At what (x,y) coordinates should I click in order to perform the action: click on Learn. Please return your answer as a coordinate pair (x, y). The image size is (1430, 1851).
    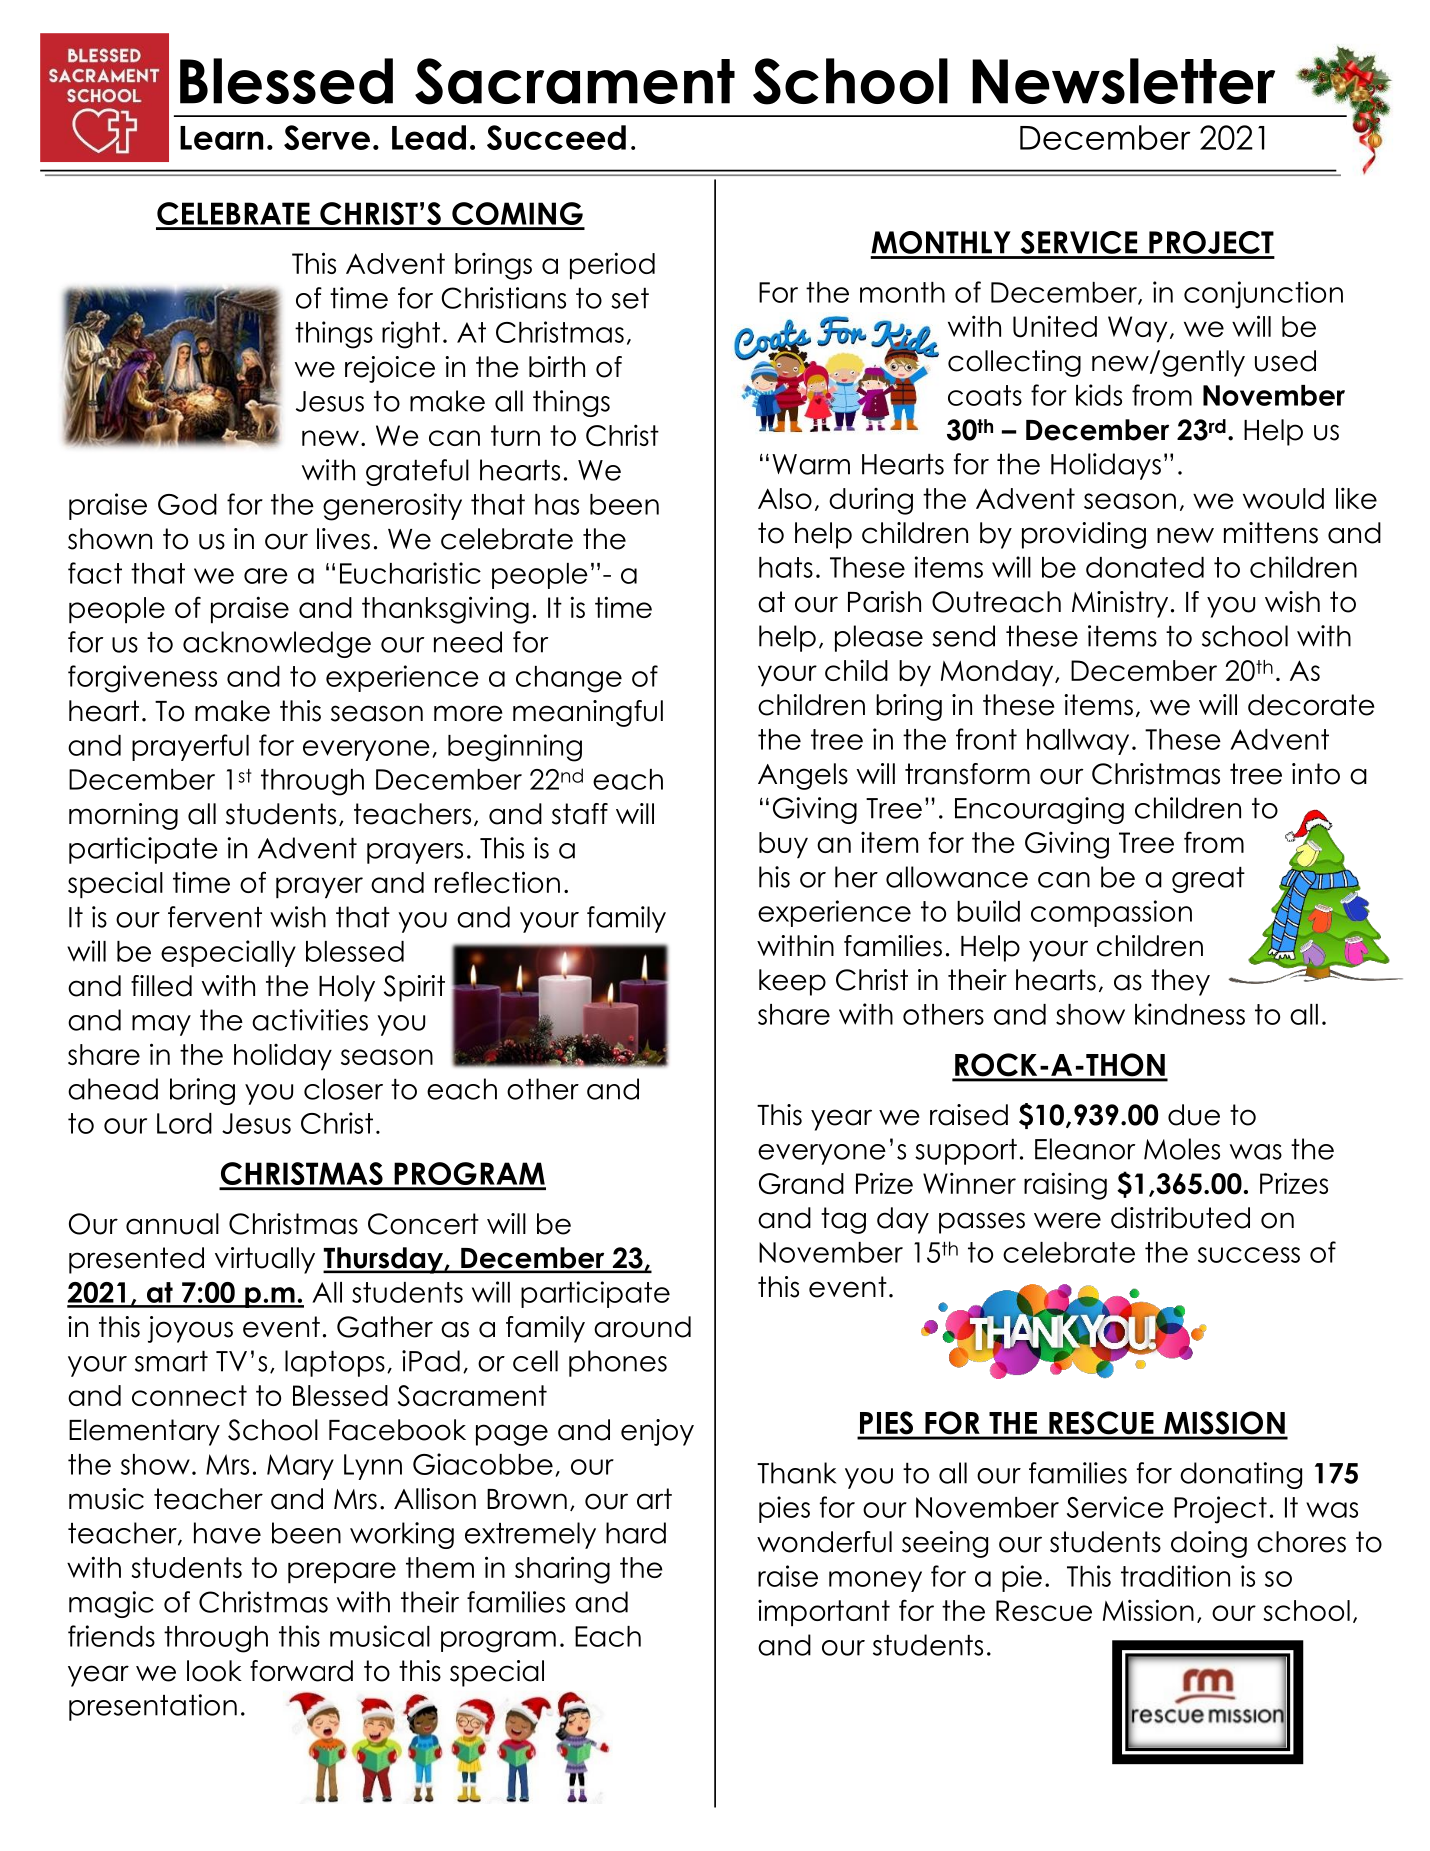
    Looking at the image, I should click on (221, 138).
